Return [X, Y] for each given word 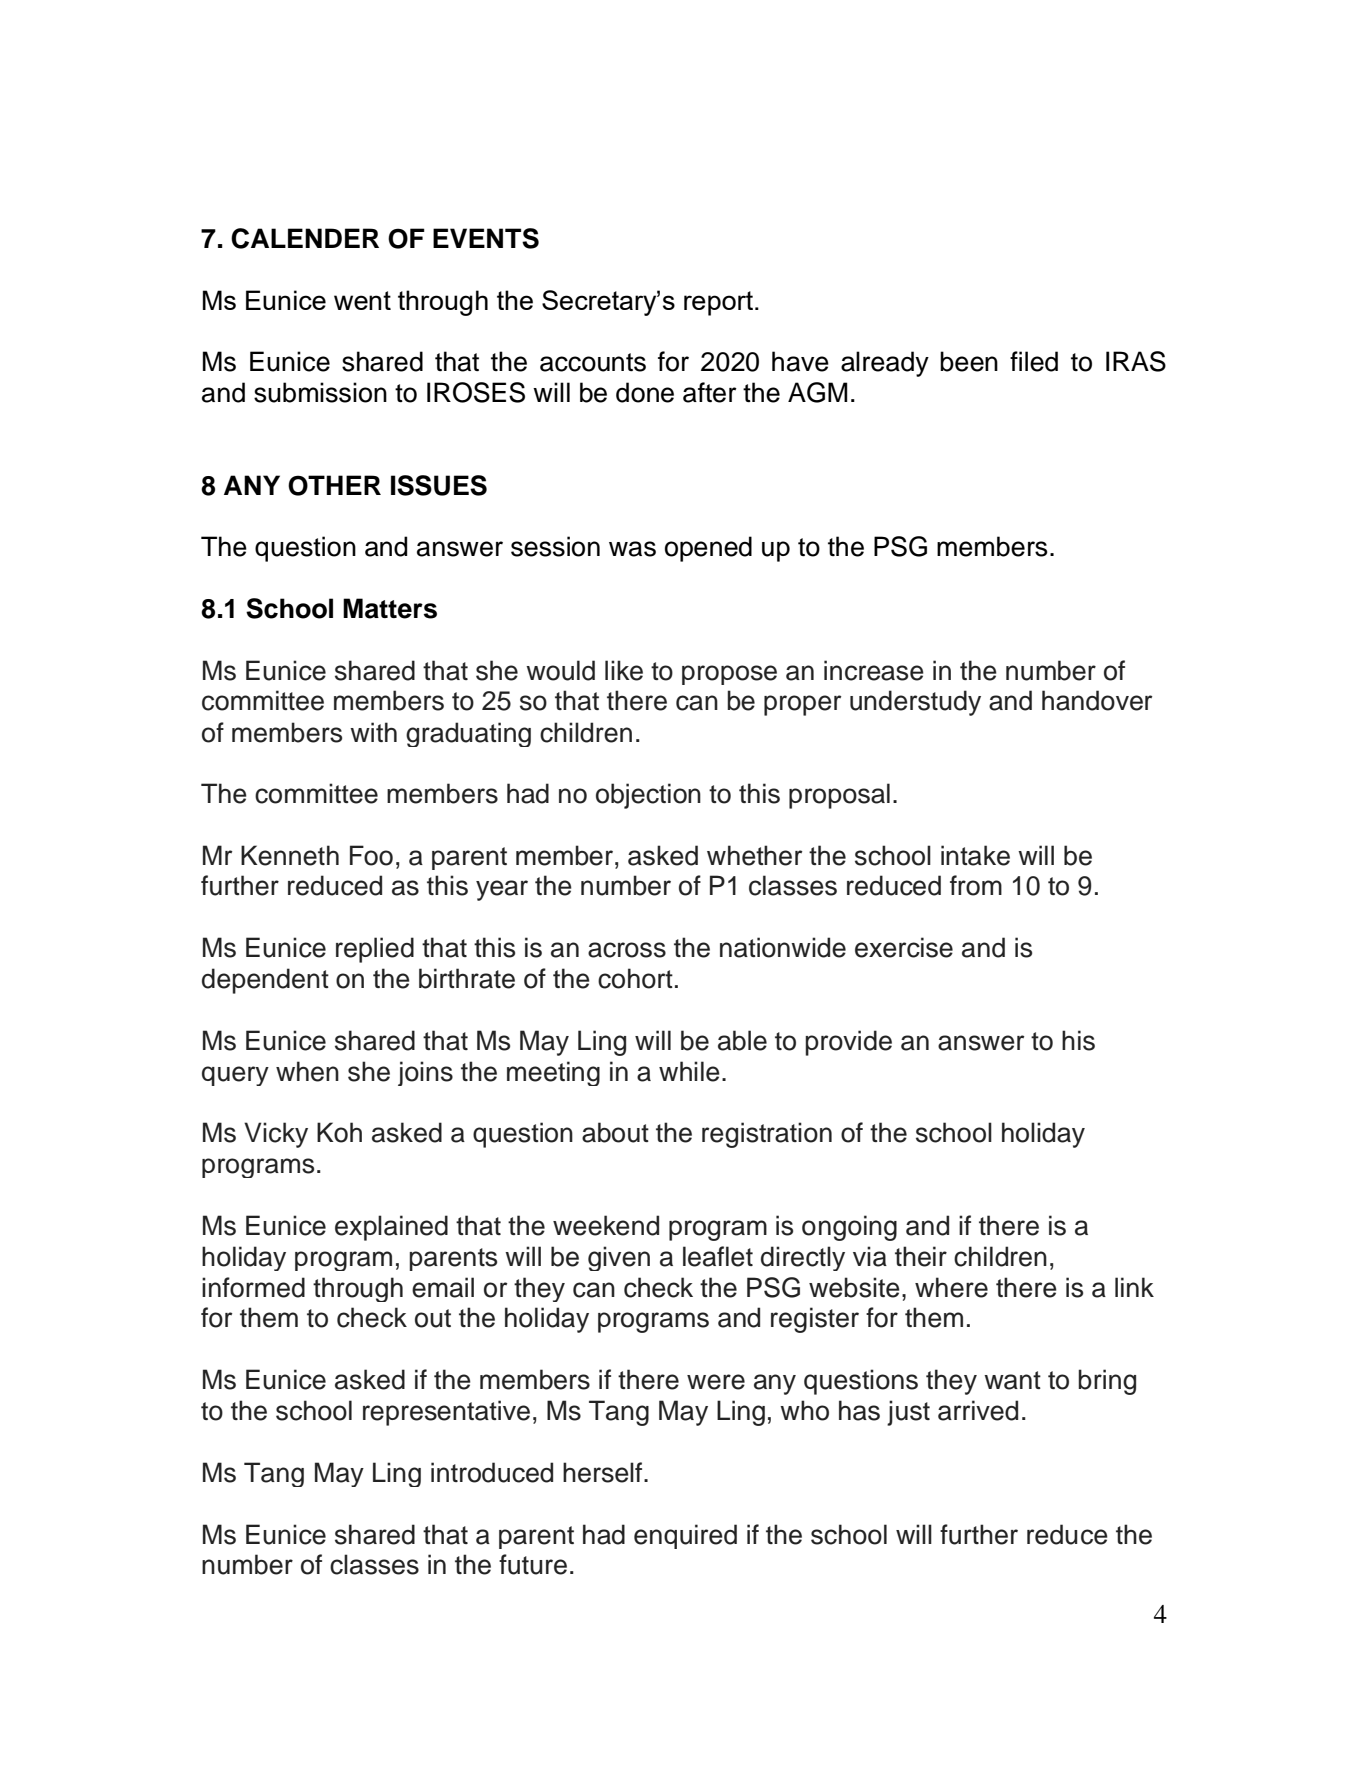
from [976, 885]
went [362, 300]
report [720, 303]
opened [708, 549]
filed [1034, 361]
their [921, 1256]
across [627, 950]
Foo [371, 855]
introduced [492, 1472]
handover [1097, 700]
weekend [606, 1225]
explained [391, 1228]
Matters [390, 608]
